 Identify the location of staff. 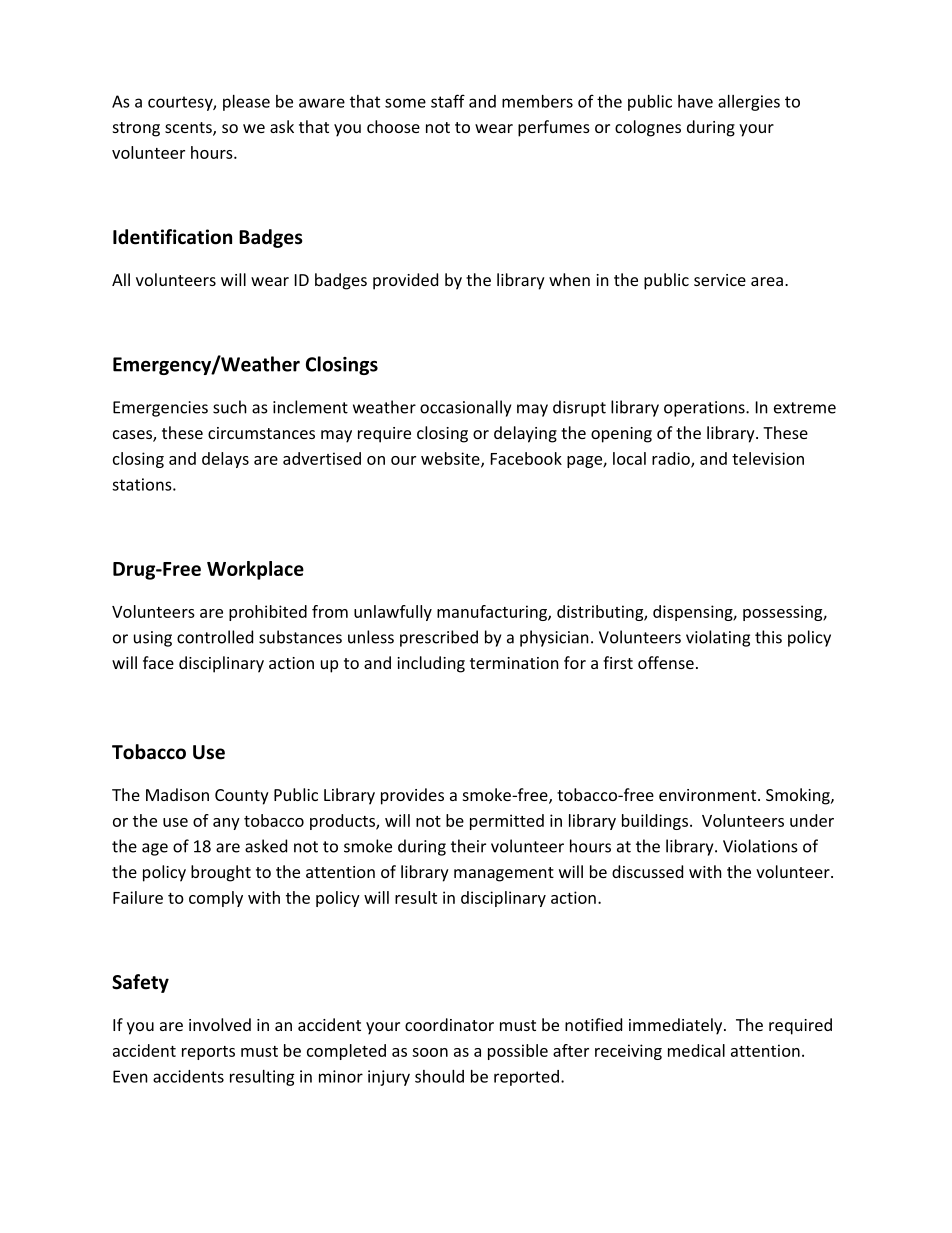
(448, 101).
